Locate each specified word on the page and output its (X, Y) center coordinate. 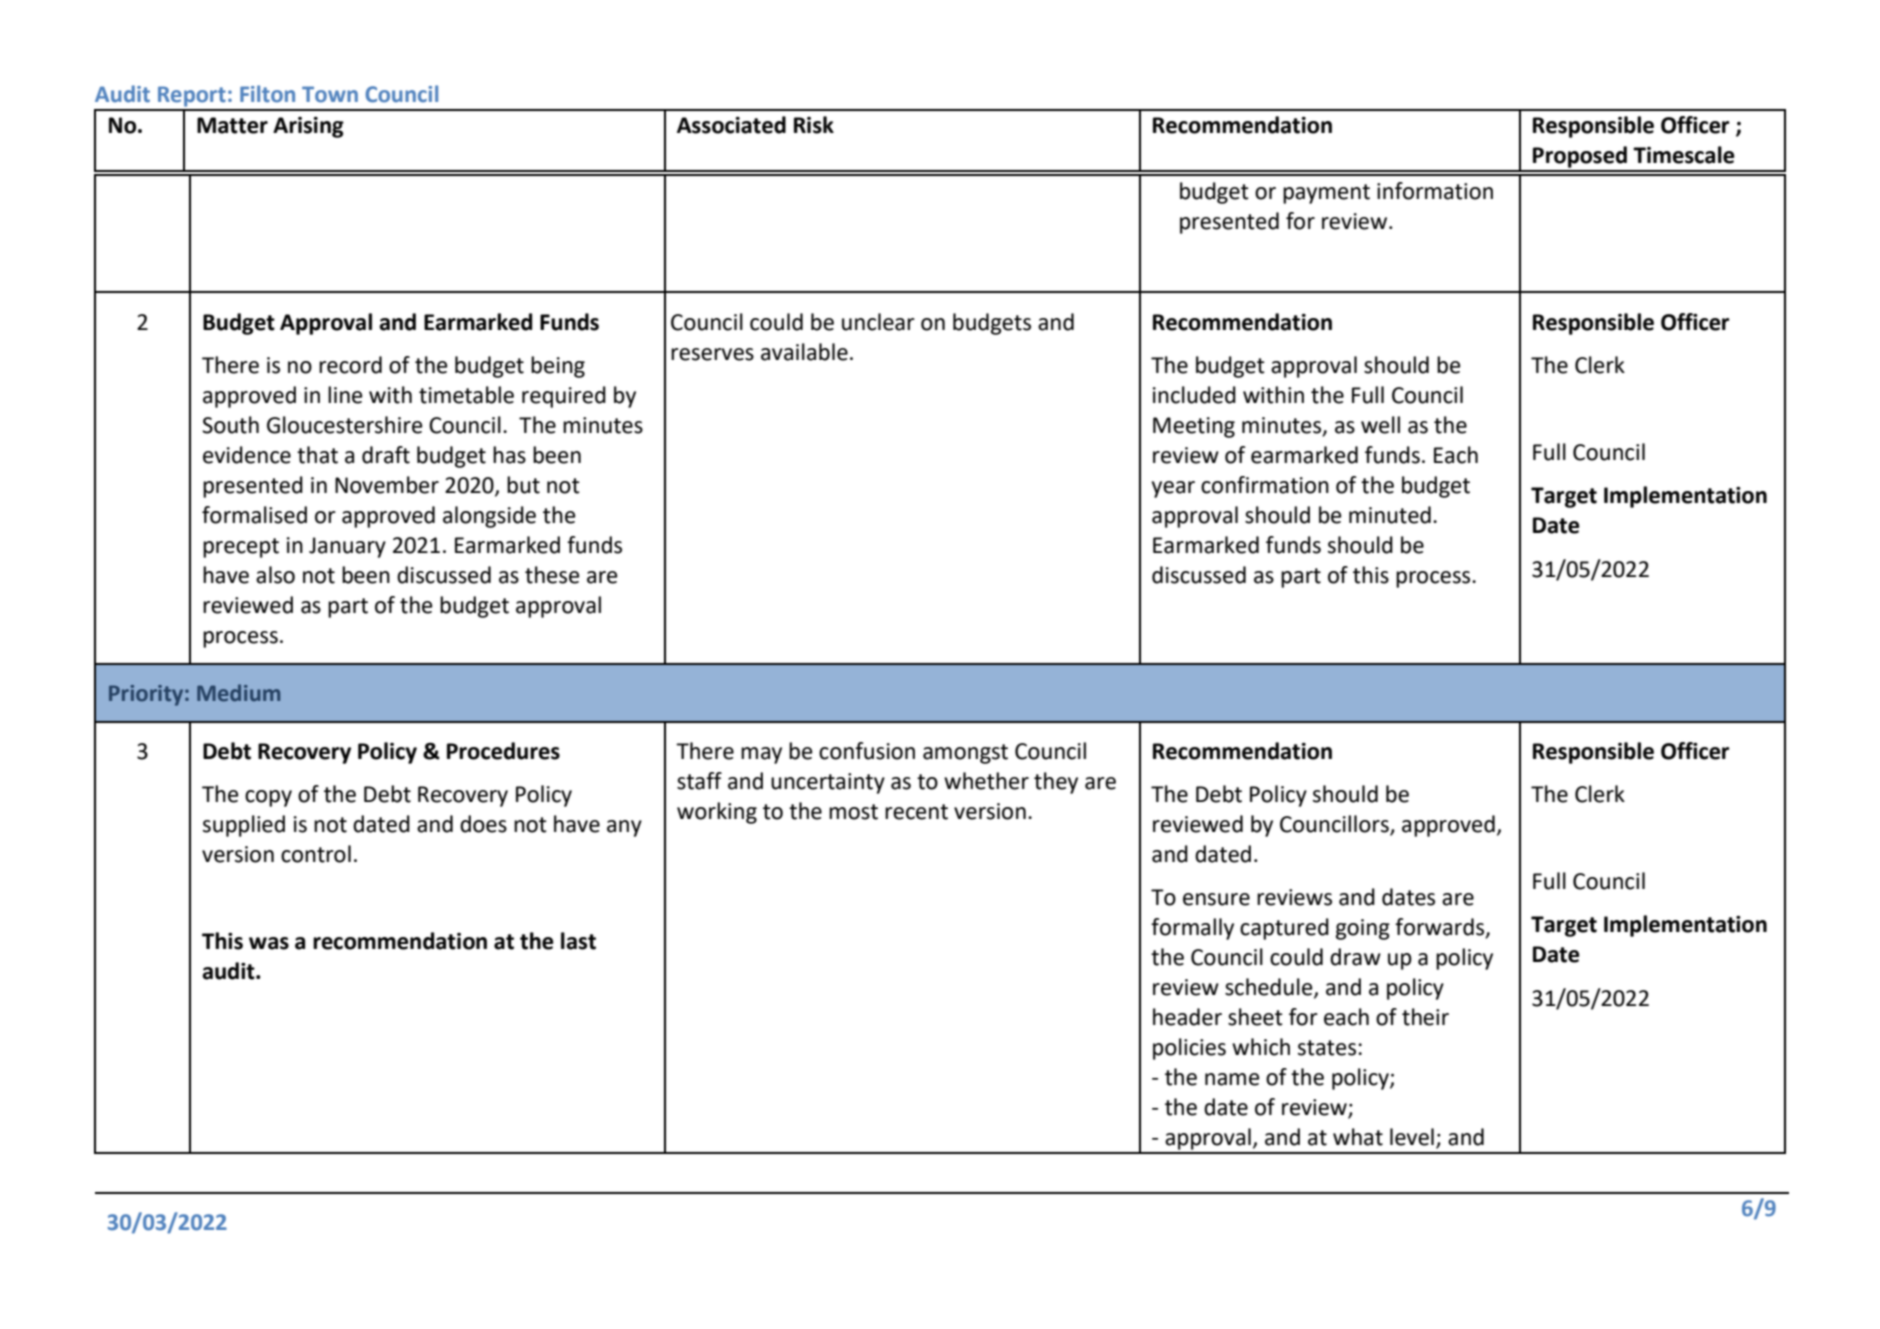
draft (386, 455)
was (269, 943)
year (1173, 489)
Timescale (1684, 155)
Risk (814, 125)
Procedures (503, 751)
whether (986, 781)
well (1380, 425)
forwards (1441, 928)
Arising (308, 127)
